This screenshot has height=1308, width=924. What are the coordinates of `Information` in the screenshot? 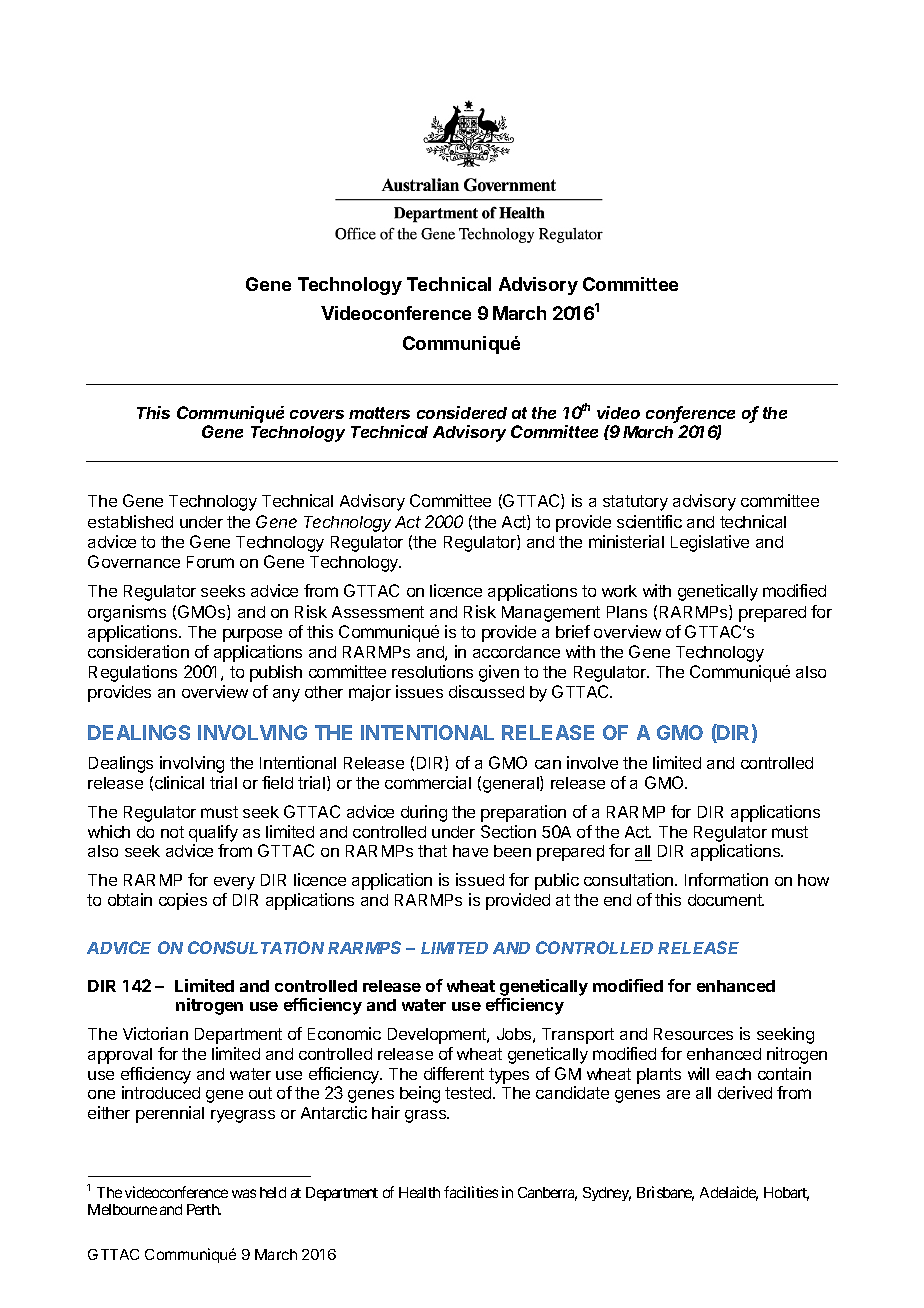 It's located at (726, 879).
